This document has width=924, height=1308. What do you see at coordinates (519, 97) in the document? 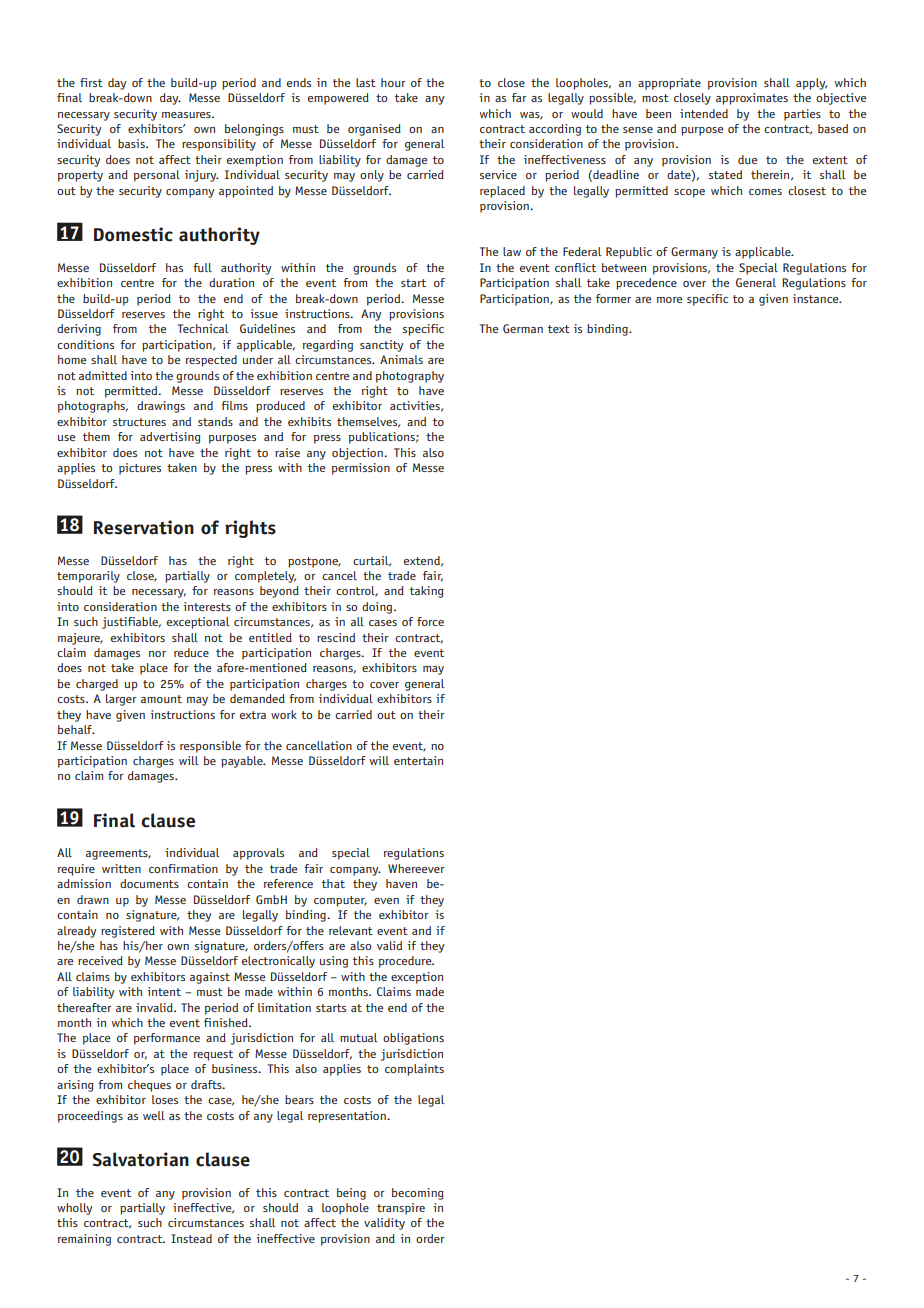
I see `far` at bounding box center [519, 97].
